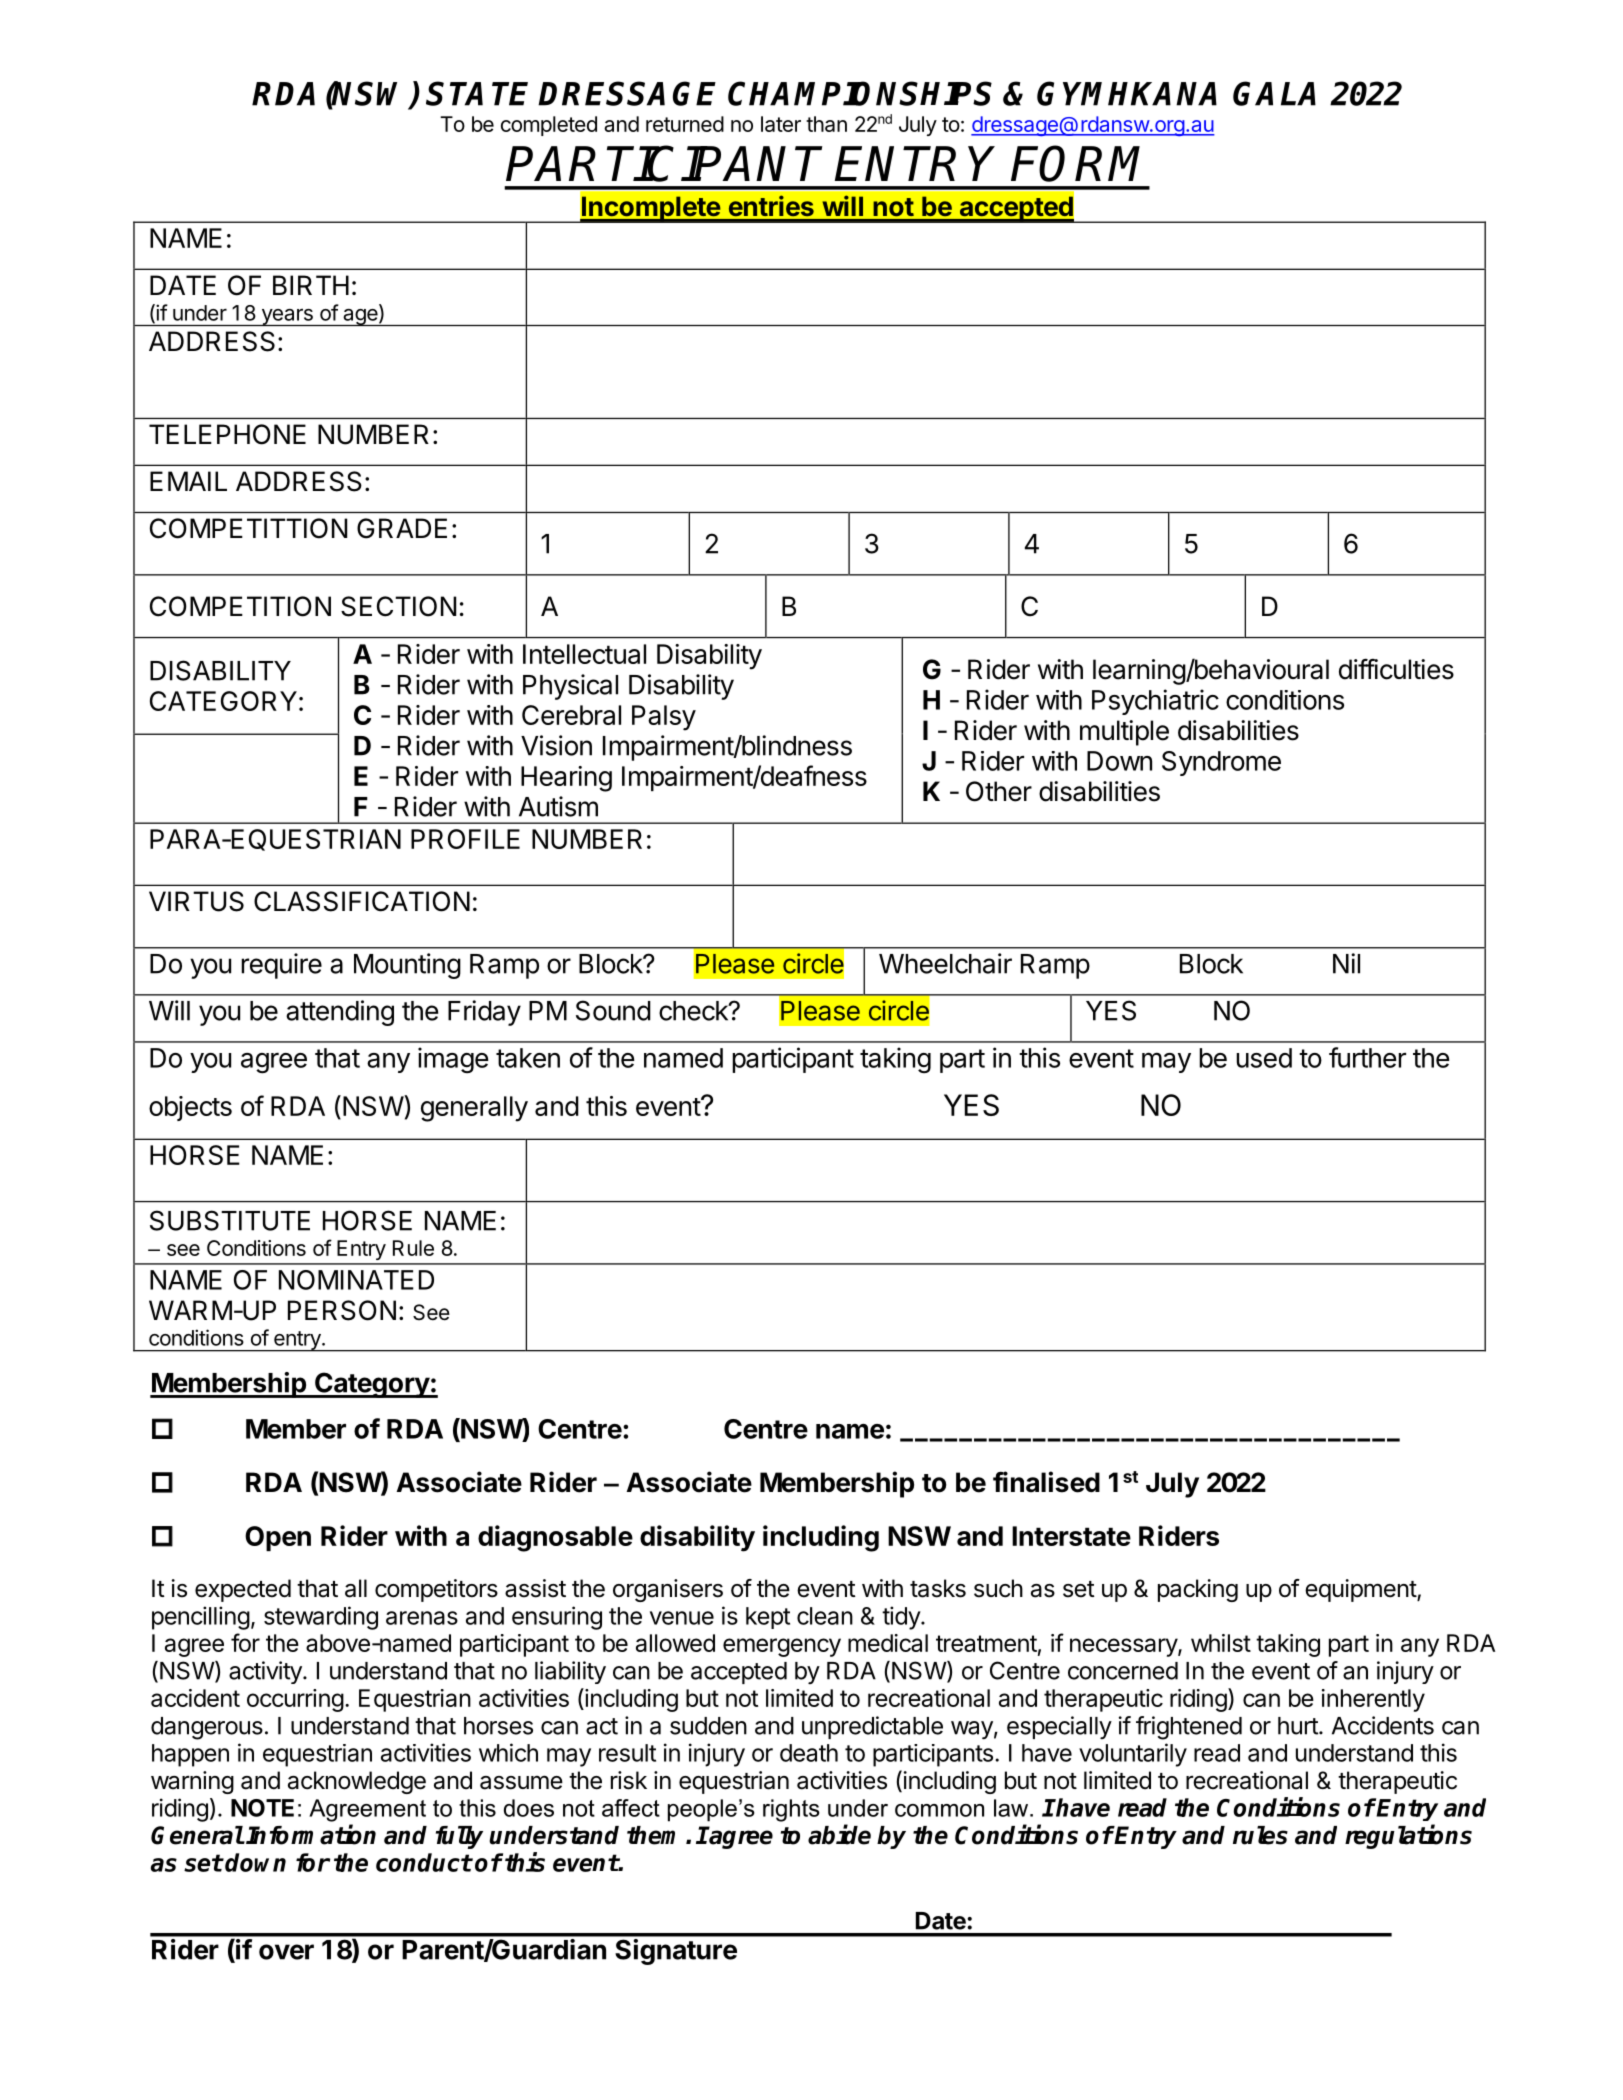 Image resolution: width=1623 pixels, height=2100 pixels. What do you see at coordinates (311, 285) in the page?
I see `BIRTH` at bounding box center [311, 285].
